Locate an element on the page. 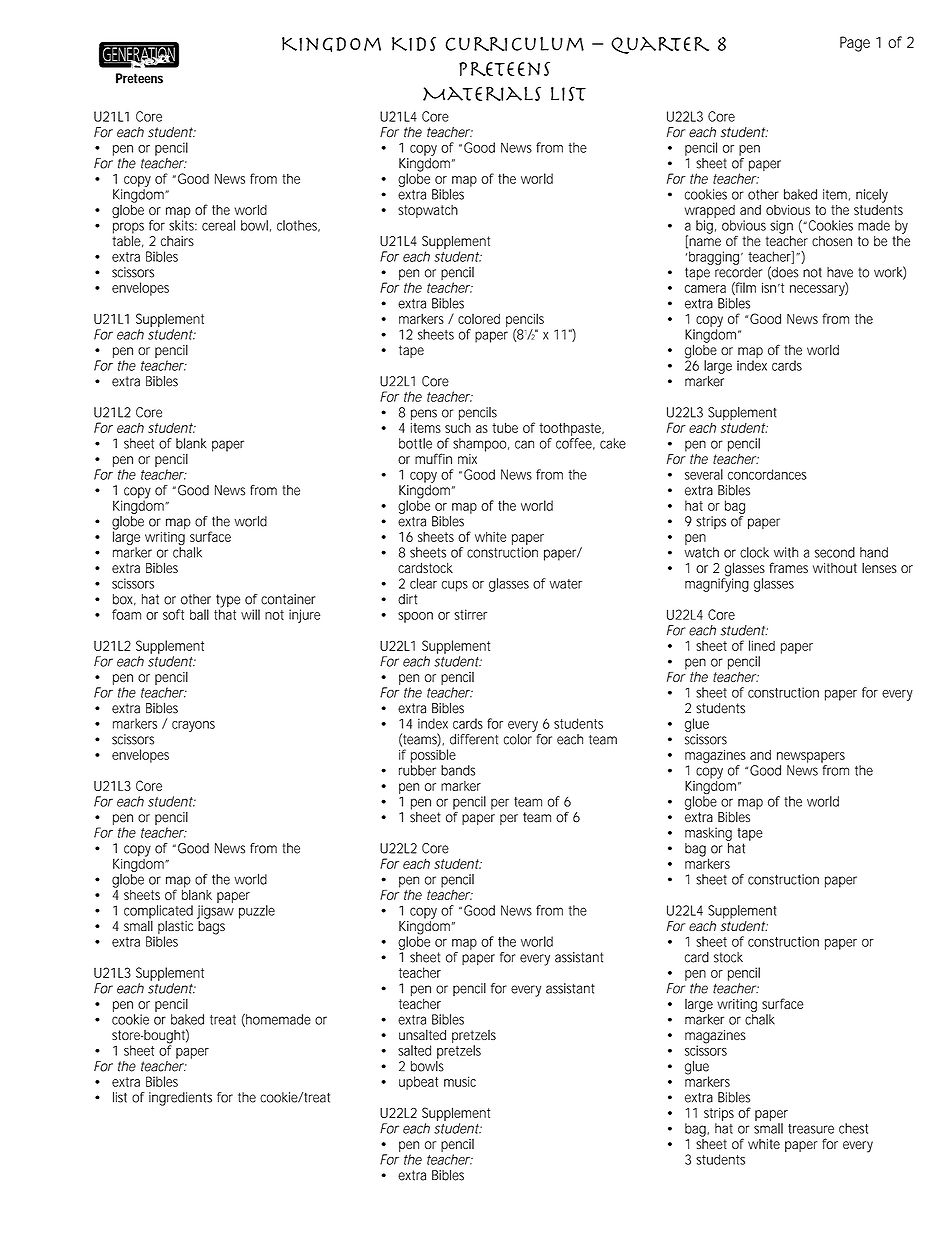 The height and width of the image is (1233, 952). necessary is located at coordinates (819, 289).
